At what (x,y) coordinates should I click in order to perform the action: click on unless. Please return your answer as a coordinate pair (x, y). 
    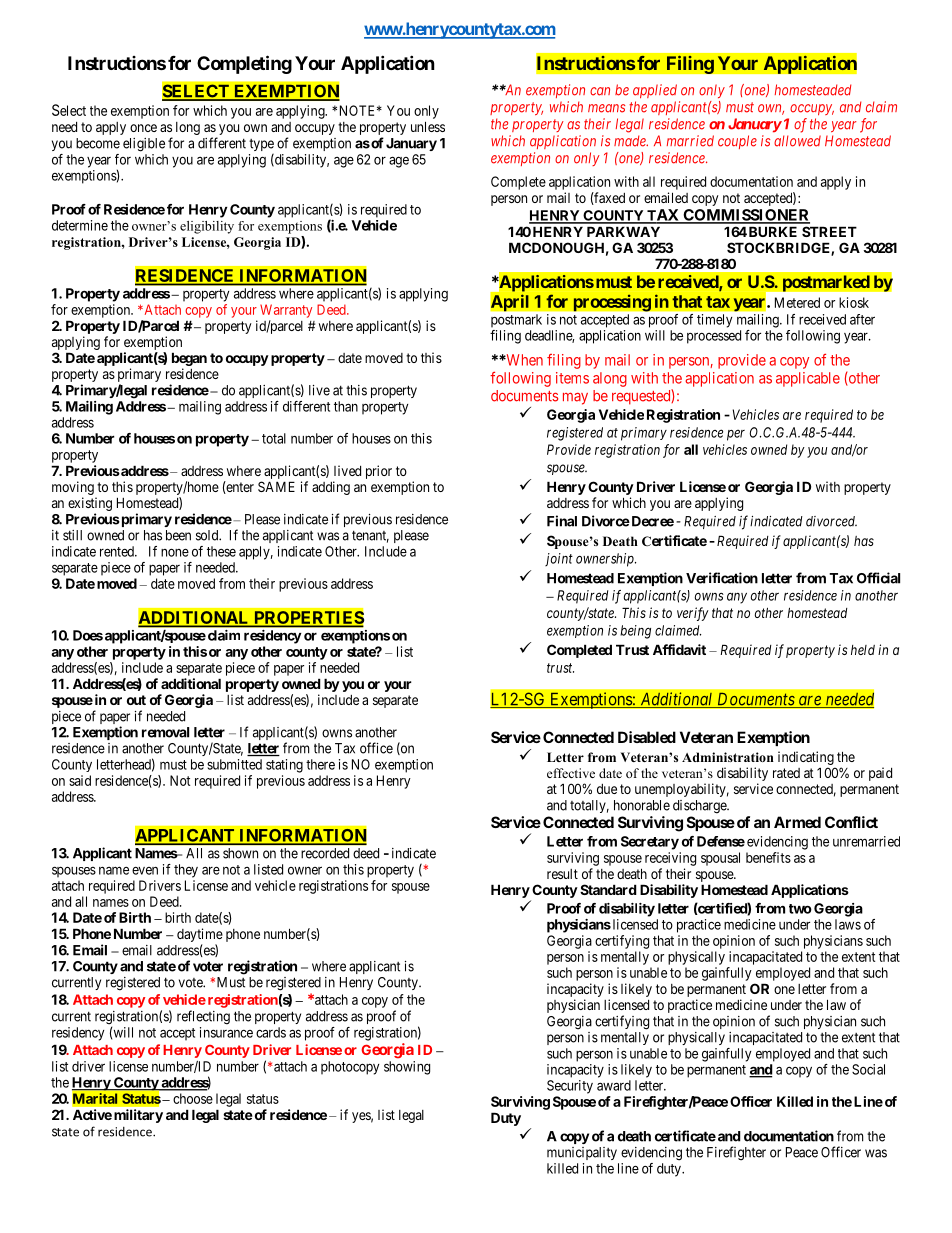
    Looking at the image, I should click on (428, 126).
